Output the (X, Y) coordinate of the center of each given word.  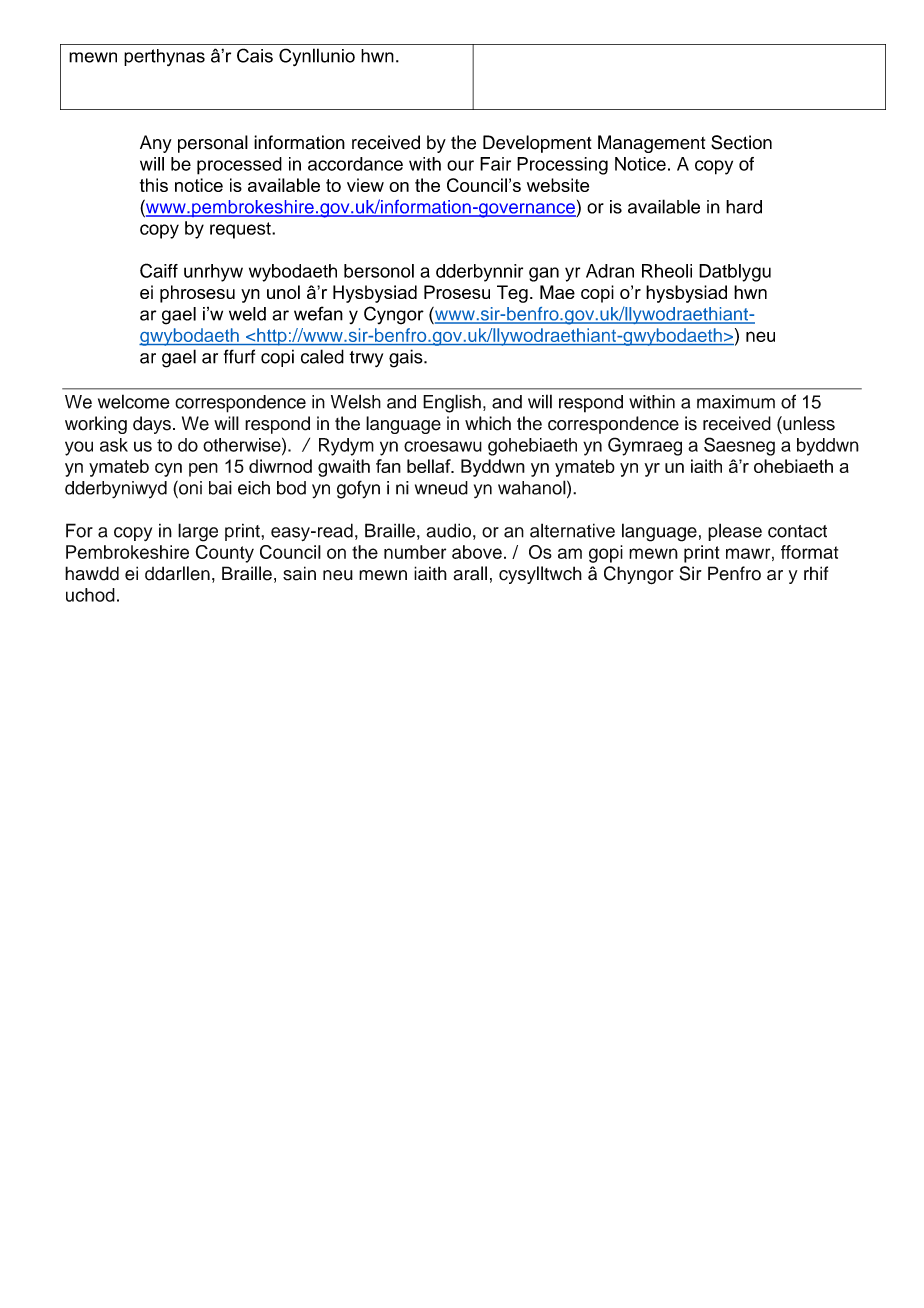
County (225, 554)
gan (544, 274)
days (152, 425)
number (415, 552)
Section (741, 142)
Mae (557, 292)
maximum (736, 402)
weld (247, 314)
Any (156, 144)
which (488, 423)
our (460, 165)
